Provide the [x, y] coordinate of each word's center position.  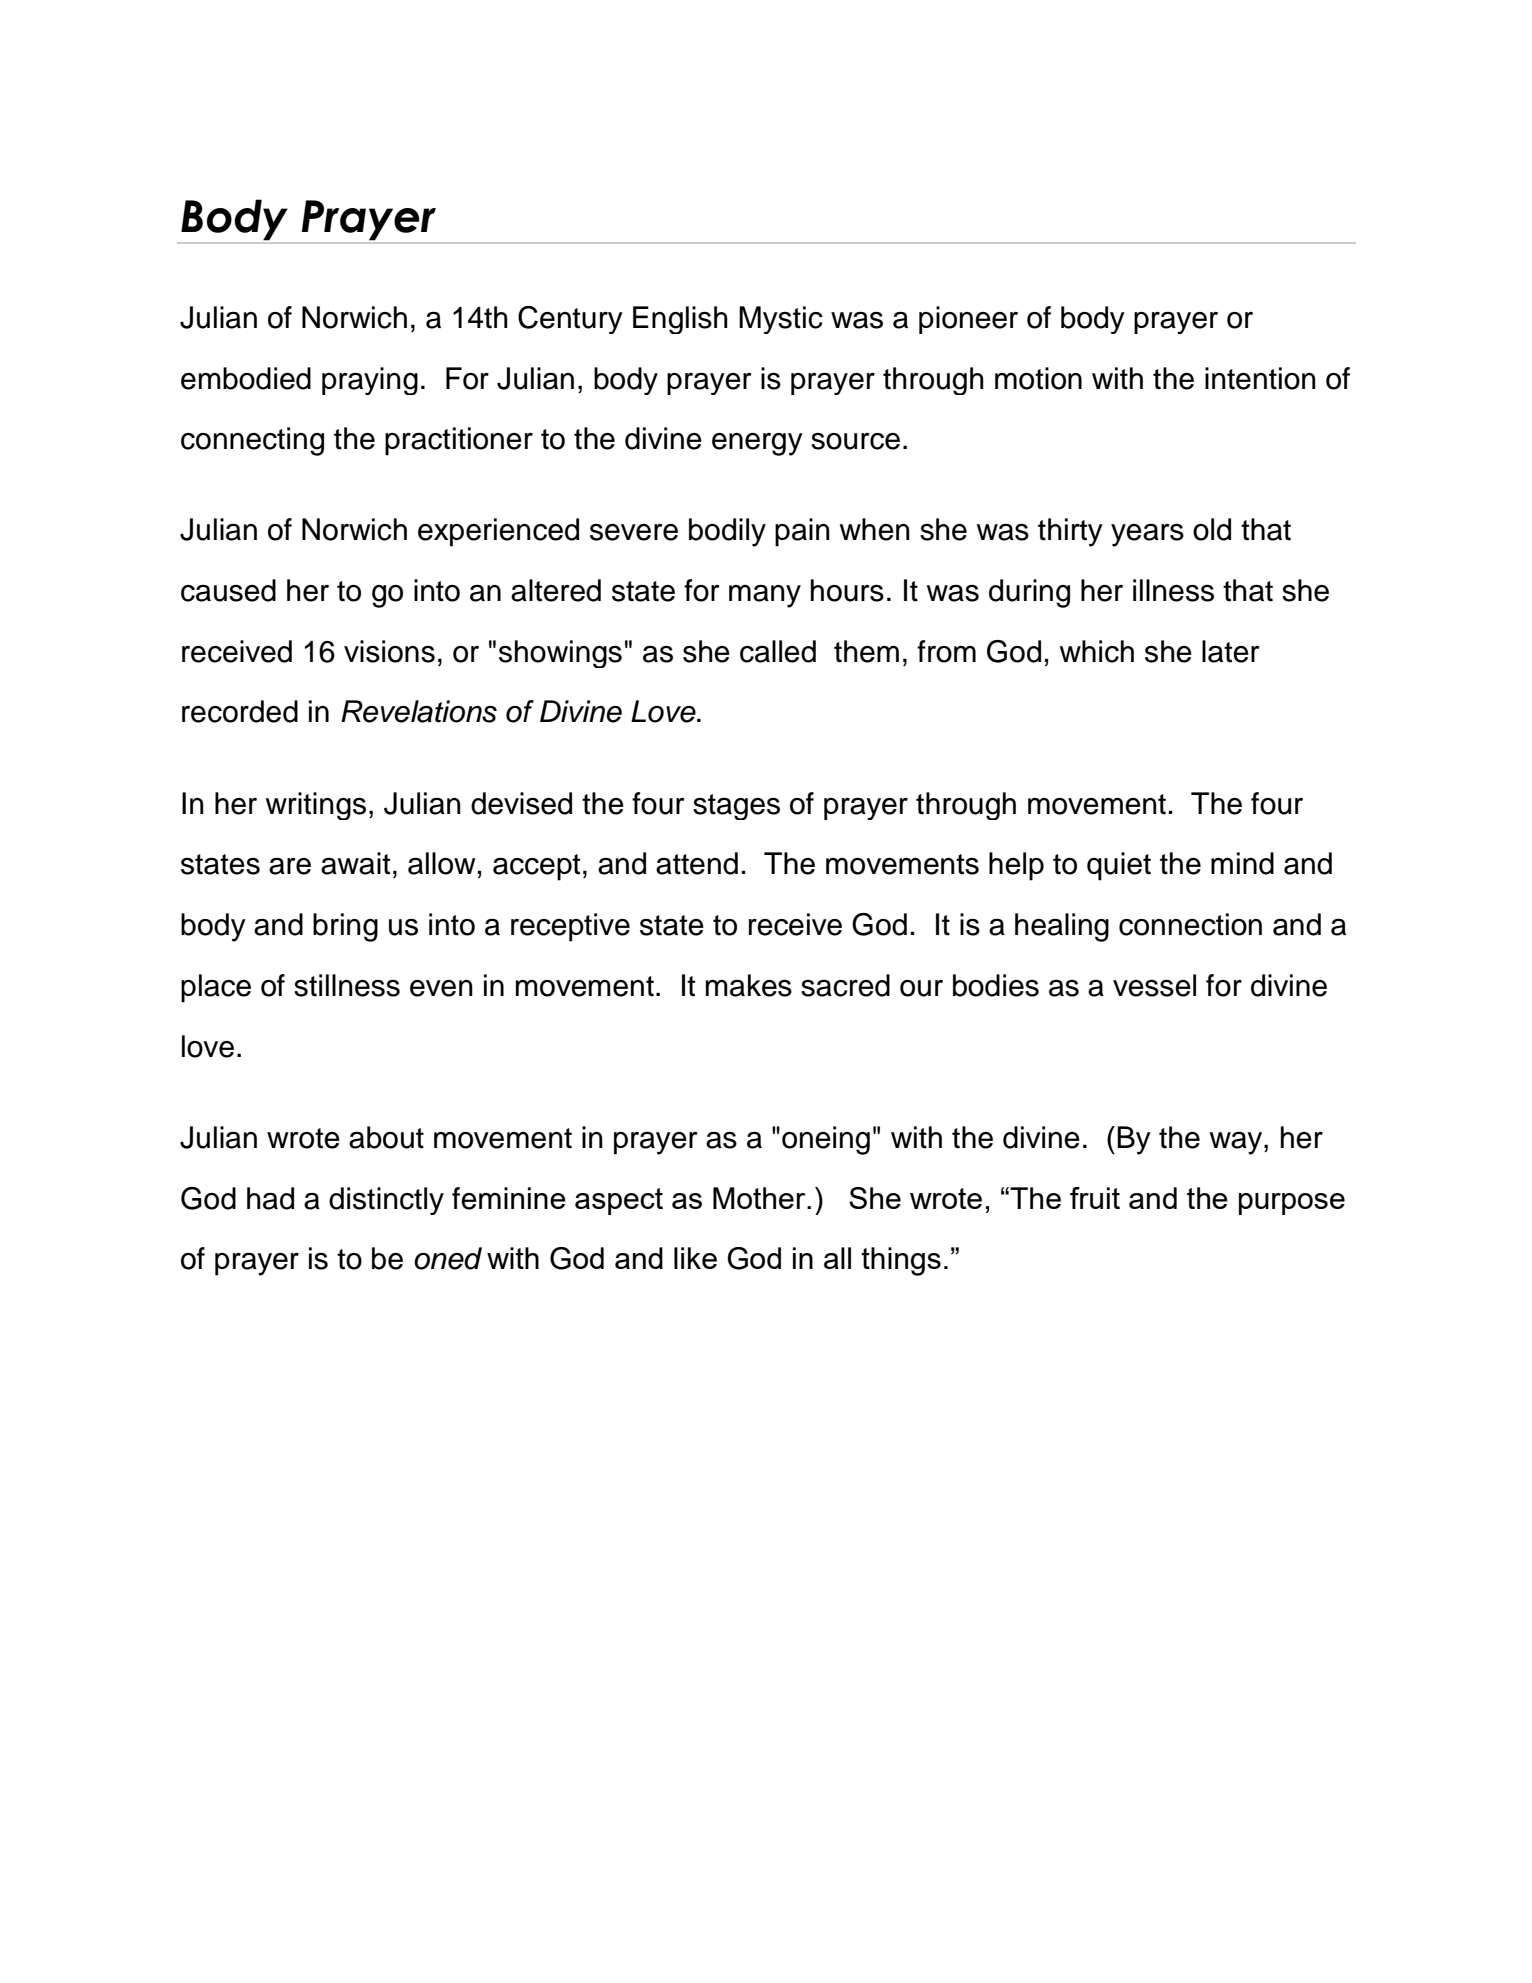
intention [1260, 378]
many [765, 596]
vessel [1154, 985]
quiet [1119, 866]
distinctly [386, 1201]
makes [749, 985]
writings [316, 806]
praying [370, 381]
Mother [760, 1198]
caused [228, 590]
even [441, 988]
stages [736, 807]
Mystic [781, 320]
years [1147, 535]
